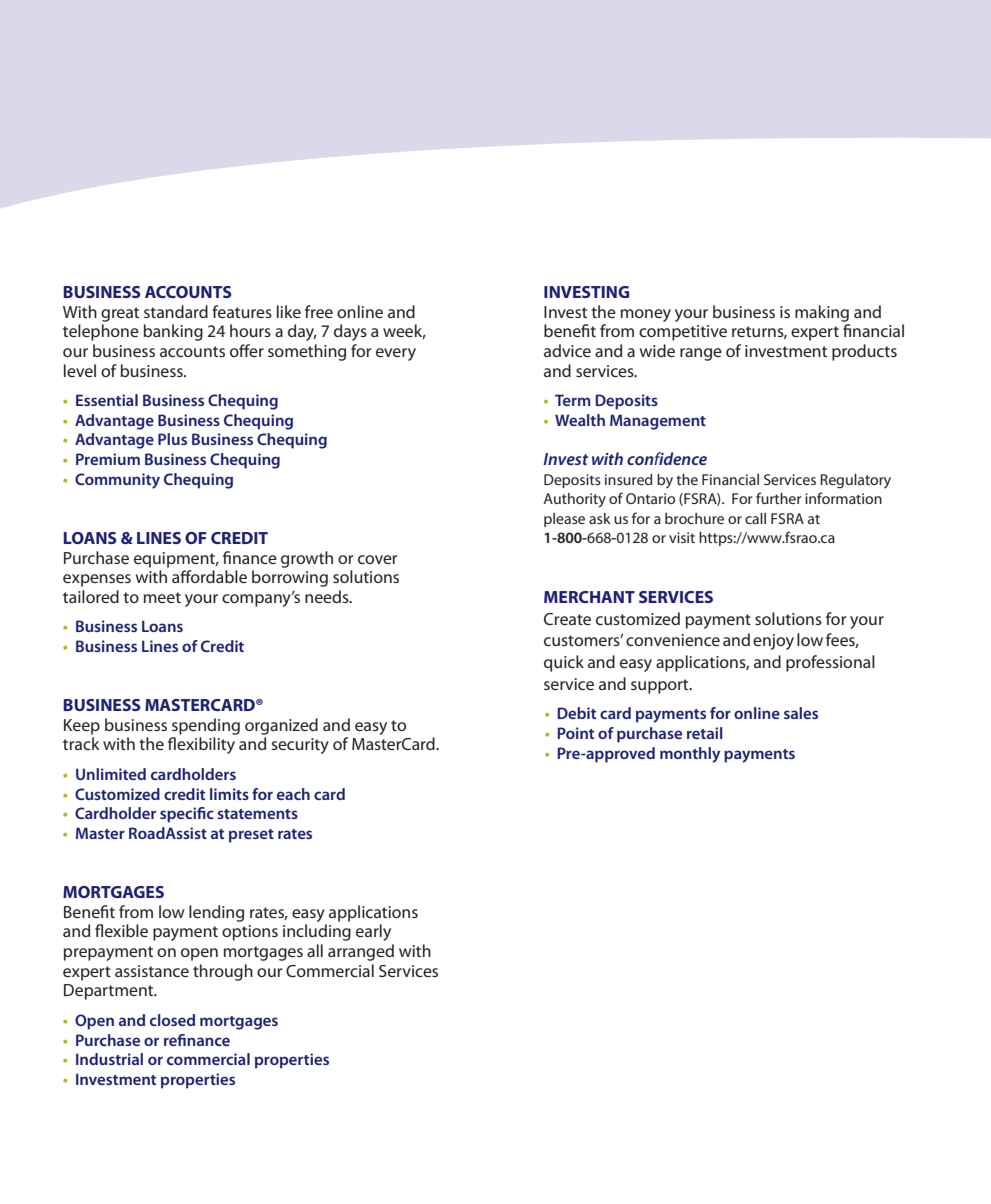 The width and height of the image is (991, 1204). Describe the element at coordinates (575, 733) in the image. I see `Point` at that location.
